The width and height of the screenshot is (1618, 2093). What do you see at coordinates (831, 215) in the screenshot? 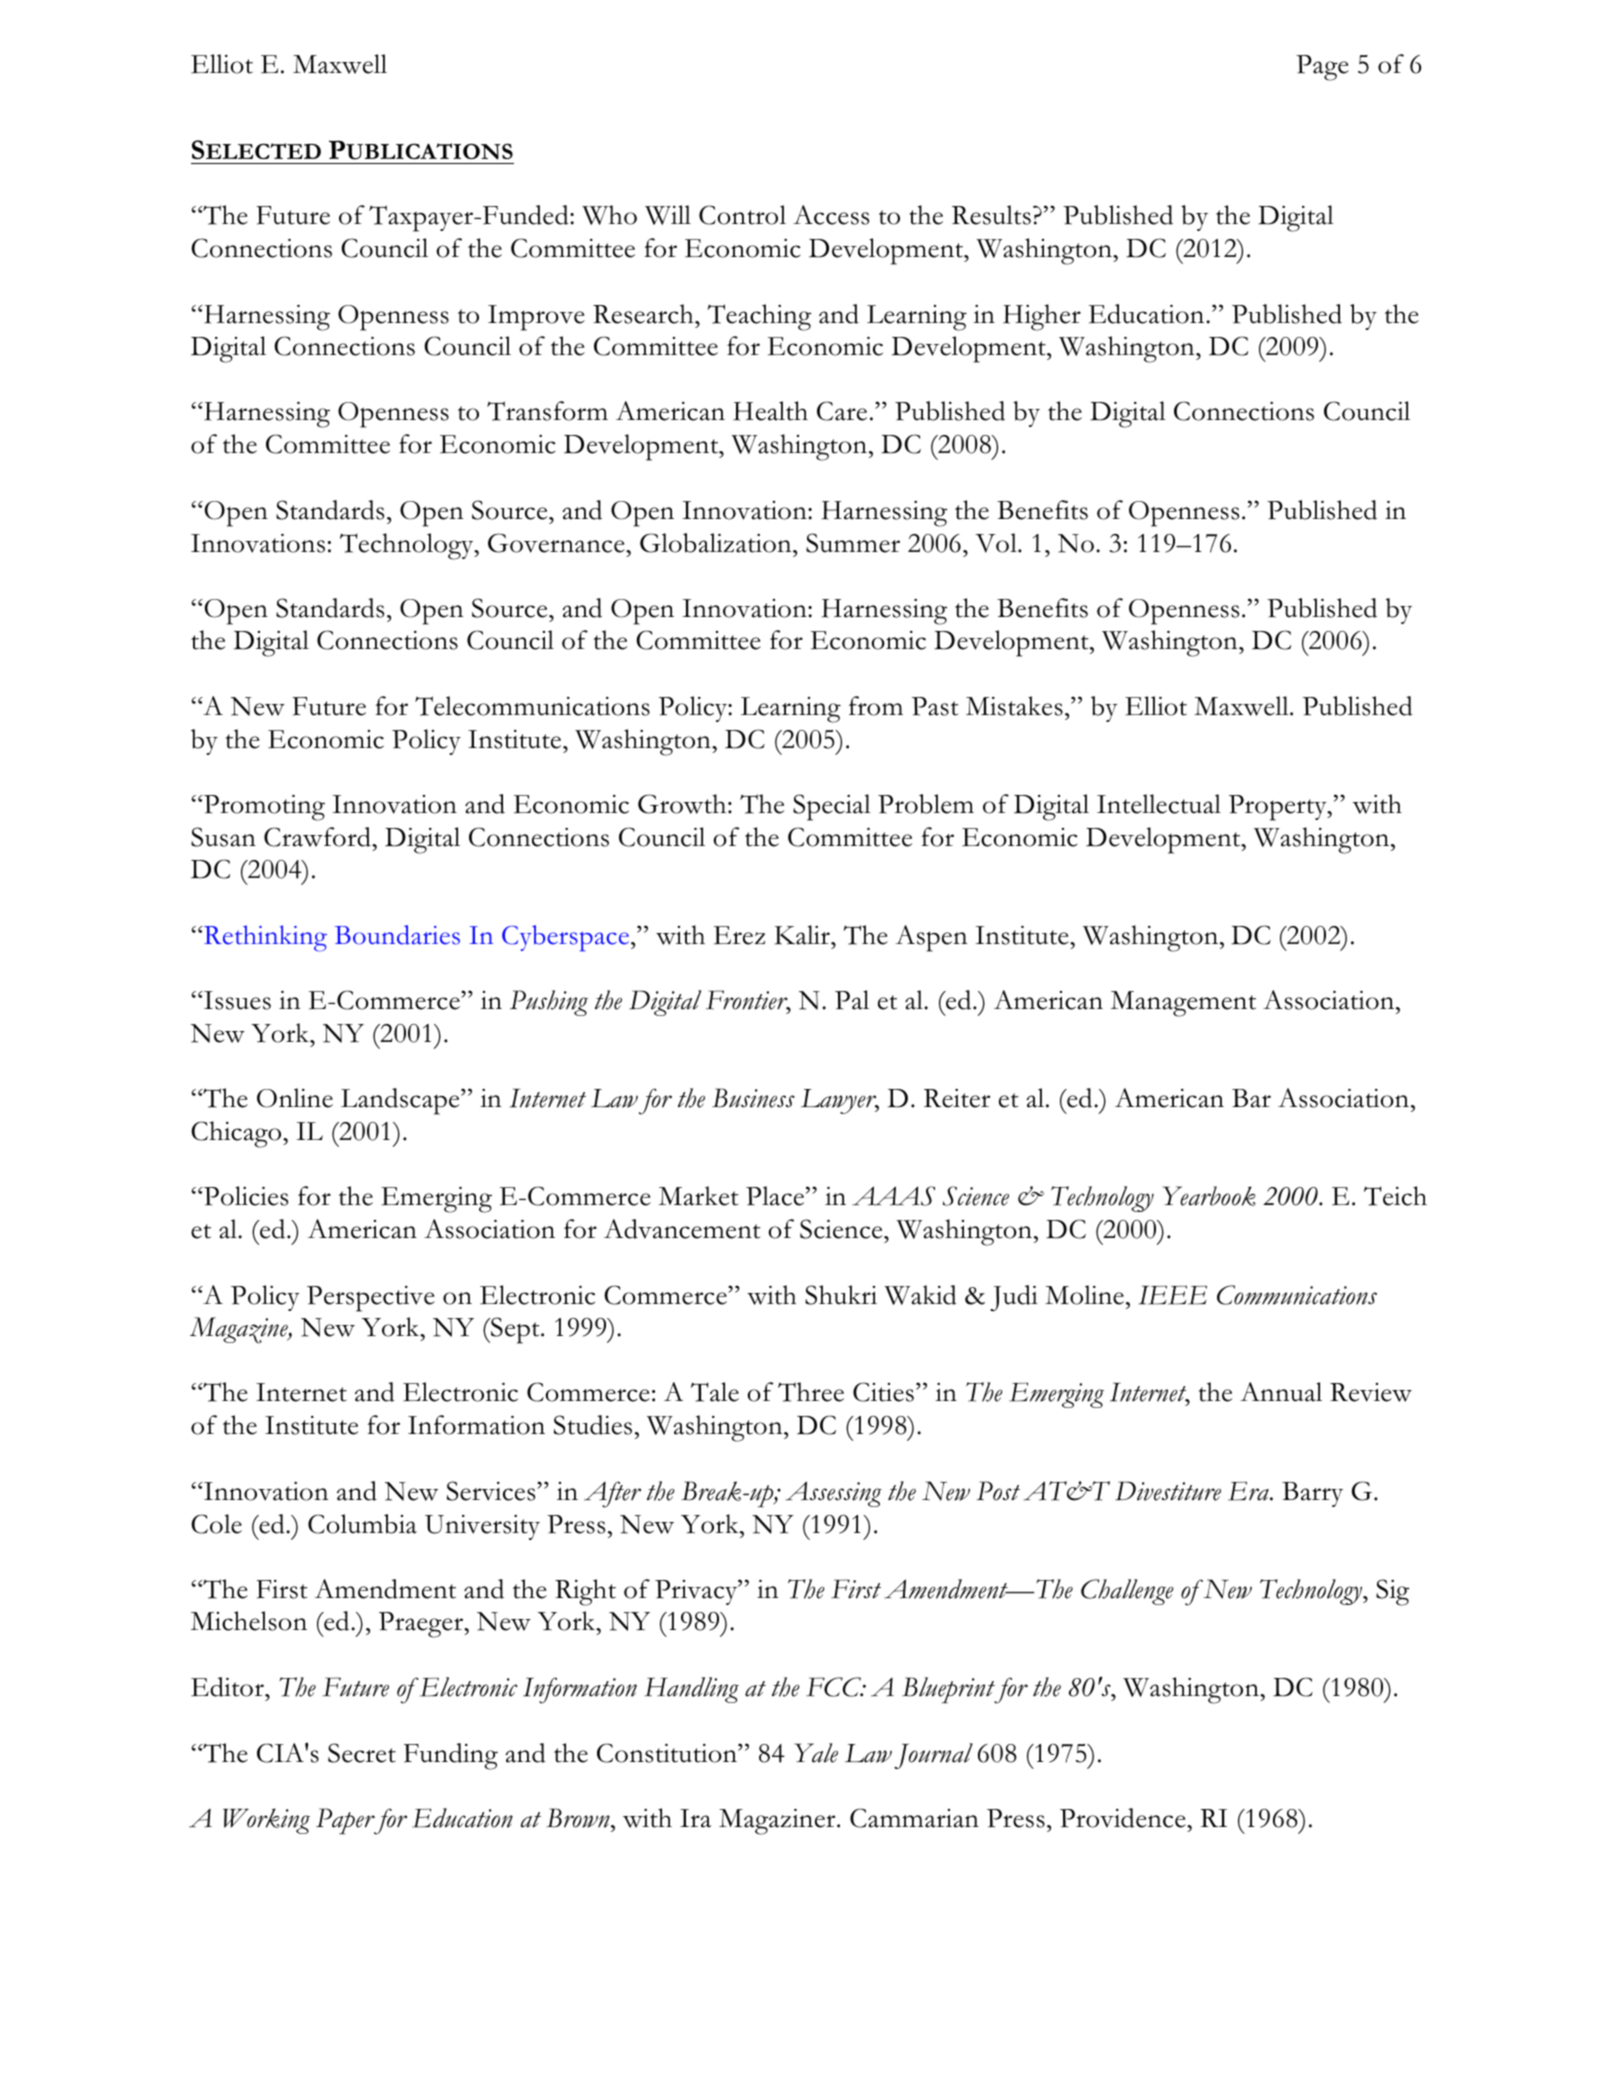
I see `Access` at bounding box center [831, 215].
